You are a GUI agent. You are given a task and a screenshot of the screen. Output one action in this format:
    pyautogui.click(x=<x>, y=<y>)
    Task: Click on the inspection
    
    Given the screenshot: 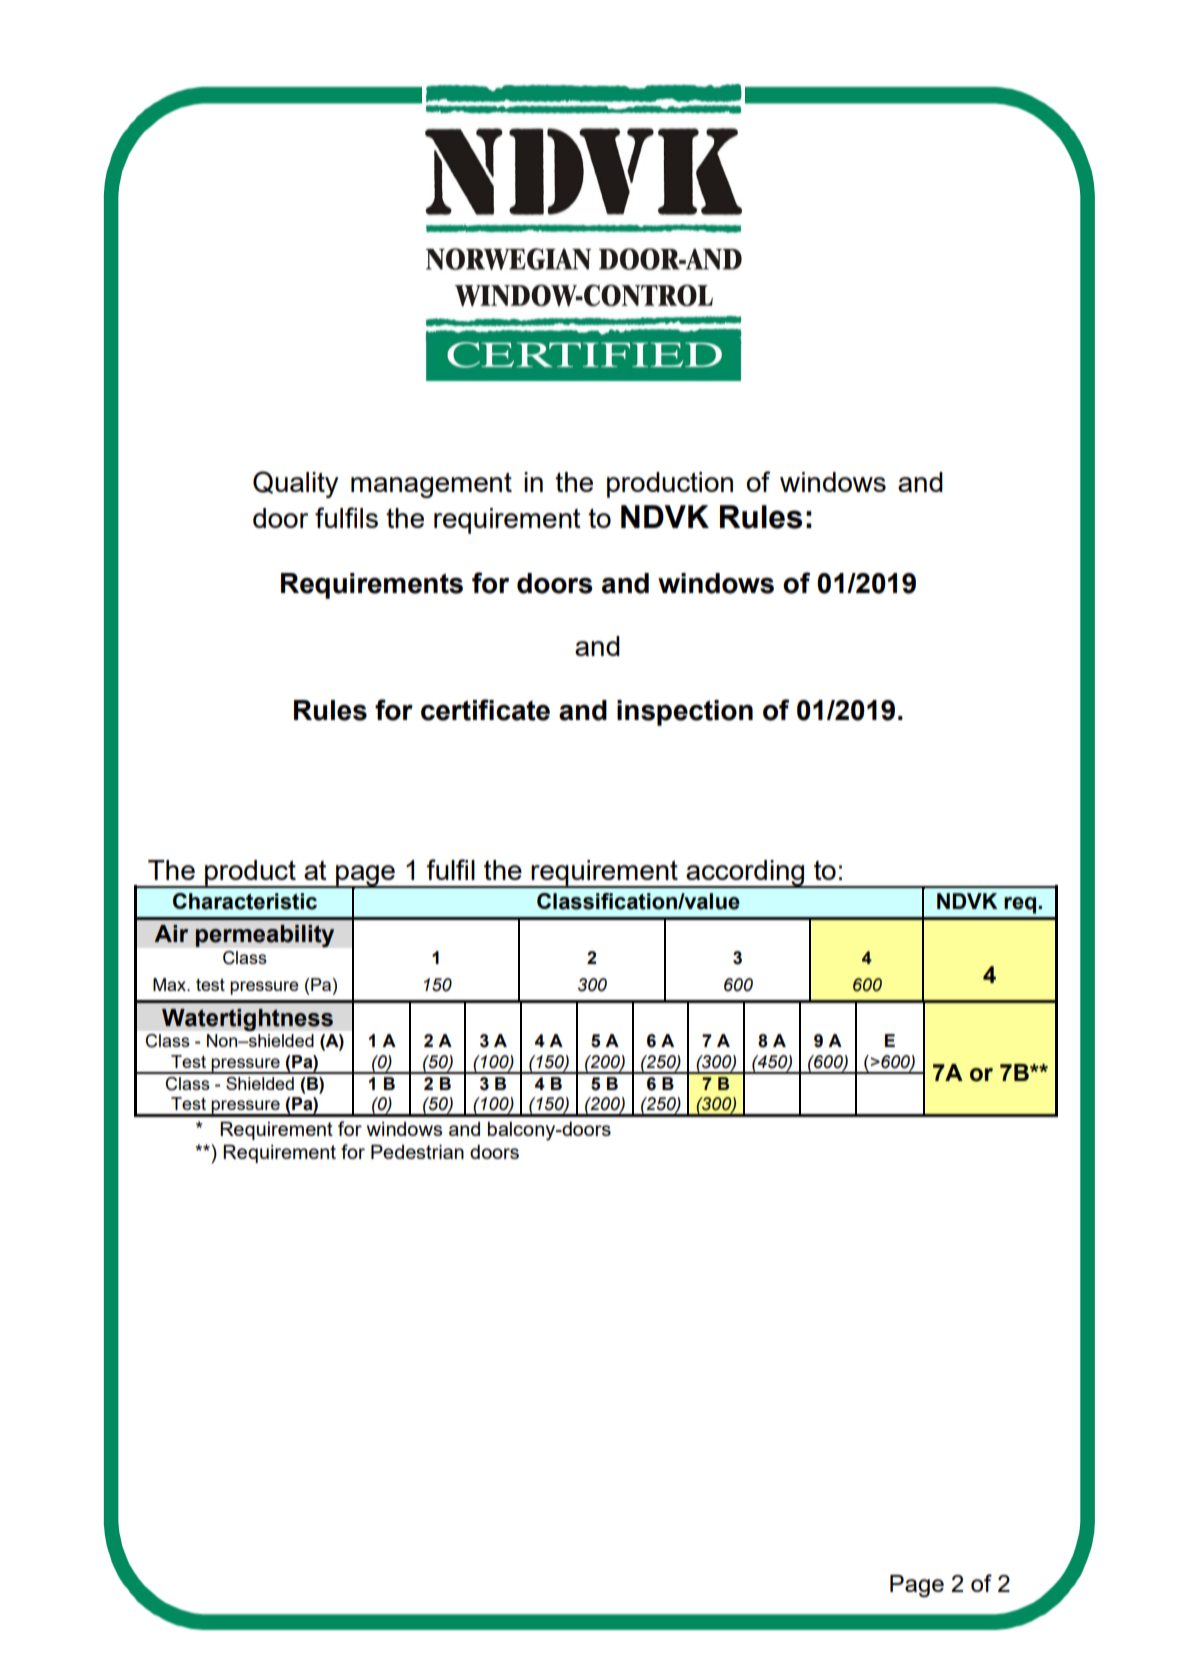 What is the action you would take?
    pyautogui.click(x=685, y=713)
